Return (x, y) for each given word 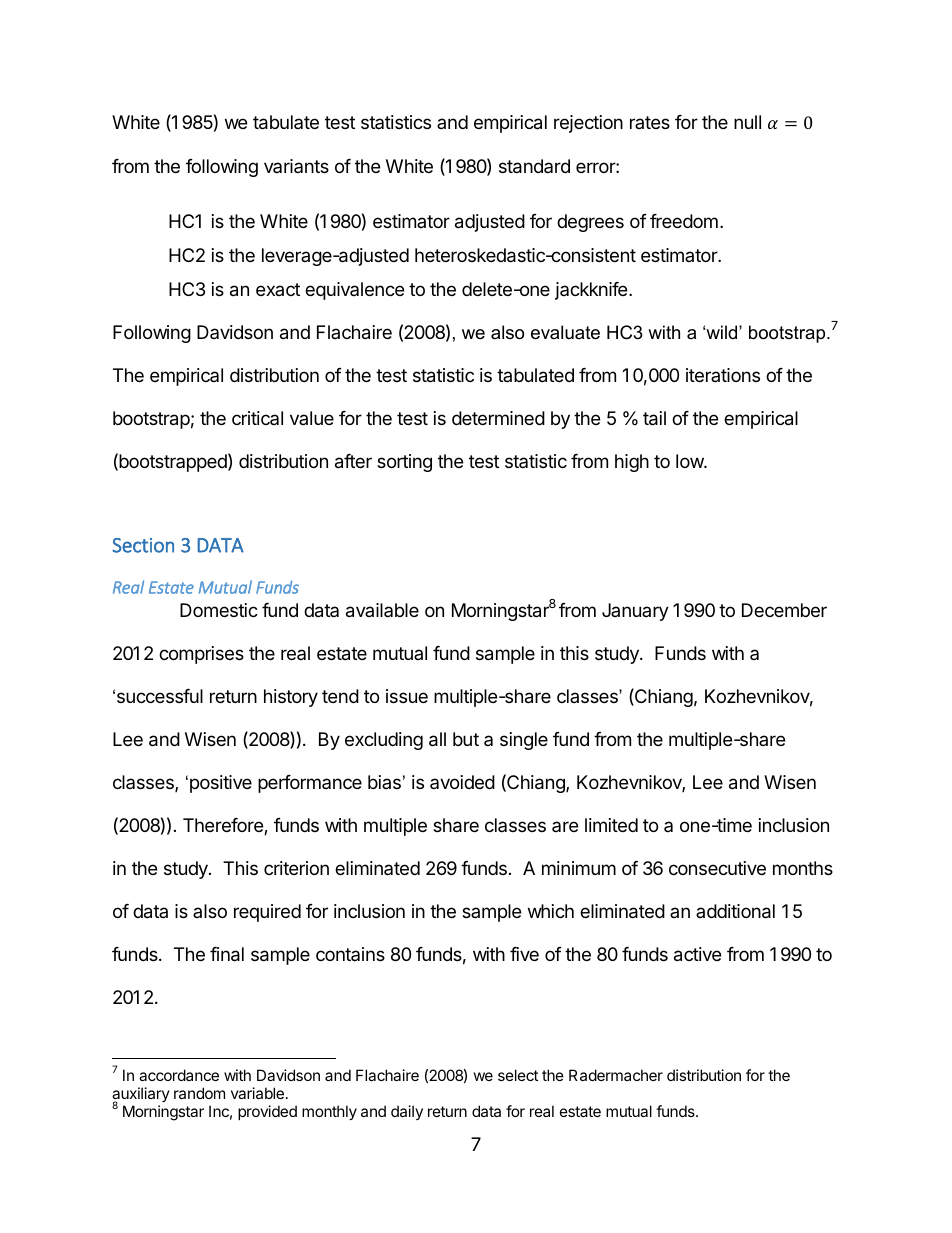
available (382, 610)
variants (296, 166)
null (747, 122)
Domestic (219, 610)
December (784, 610)
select (518, 1075)
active (697, 954)
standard (534, 166)
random (199, 1093)
